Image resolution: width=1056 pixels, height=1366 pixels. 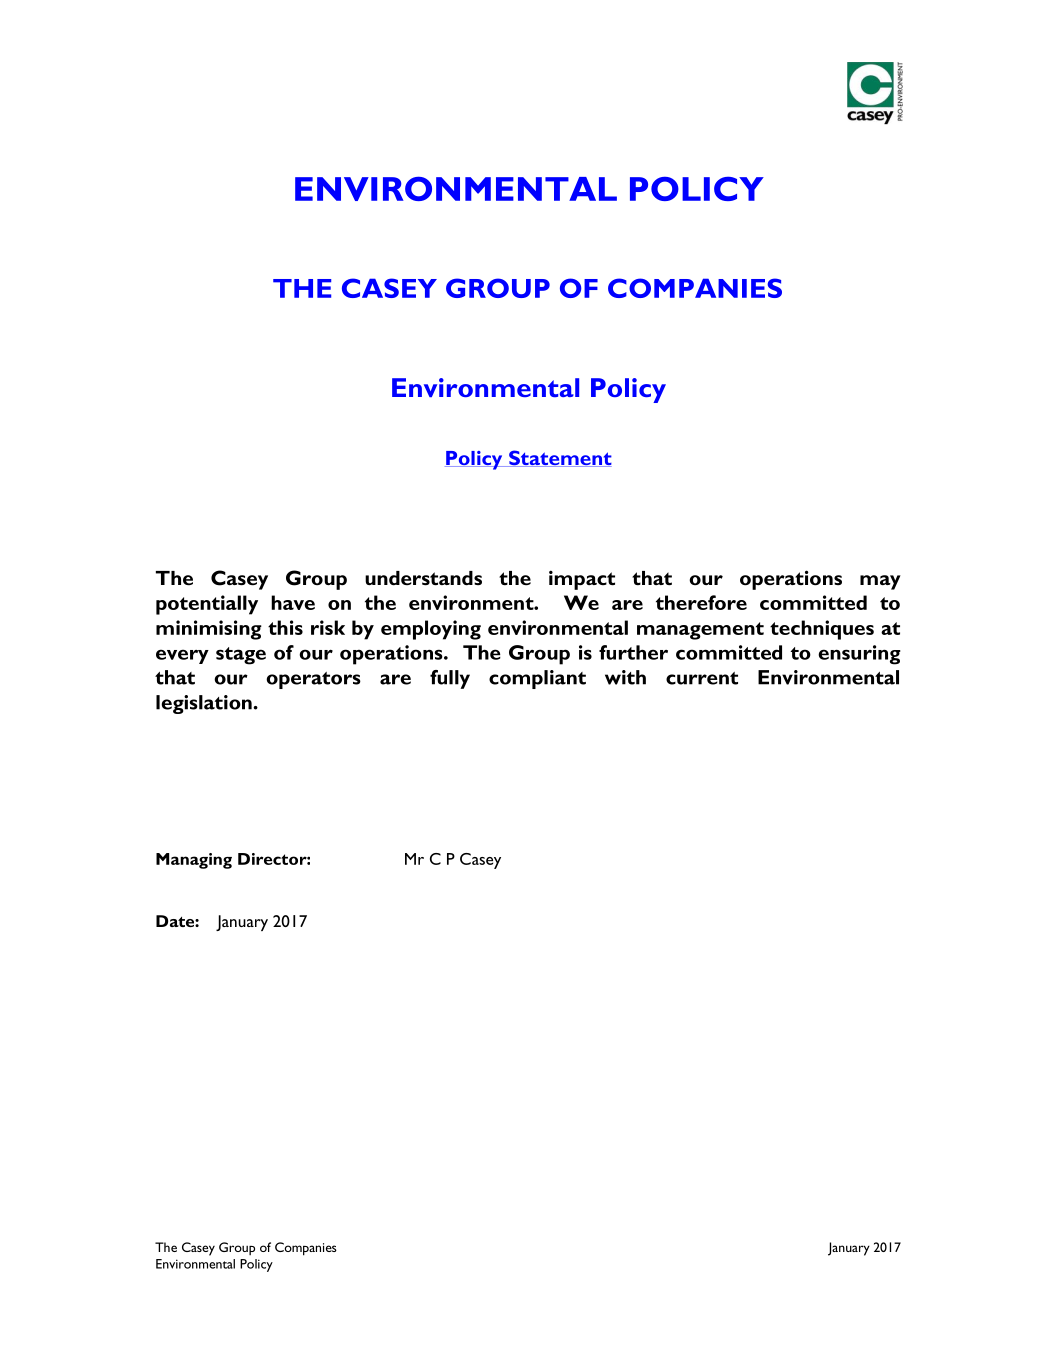 I want to click on have, so click(x=293, y=602).
